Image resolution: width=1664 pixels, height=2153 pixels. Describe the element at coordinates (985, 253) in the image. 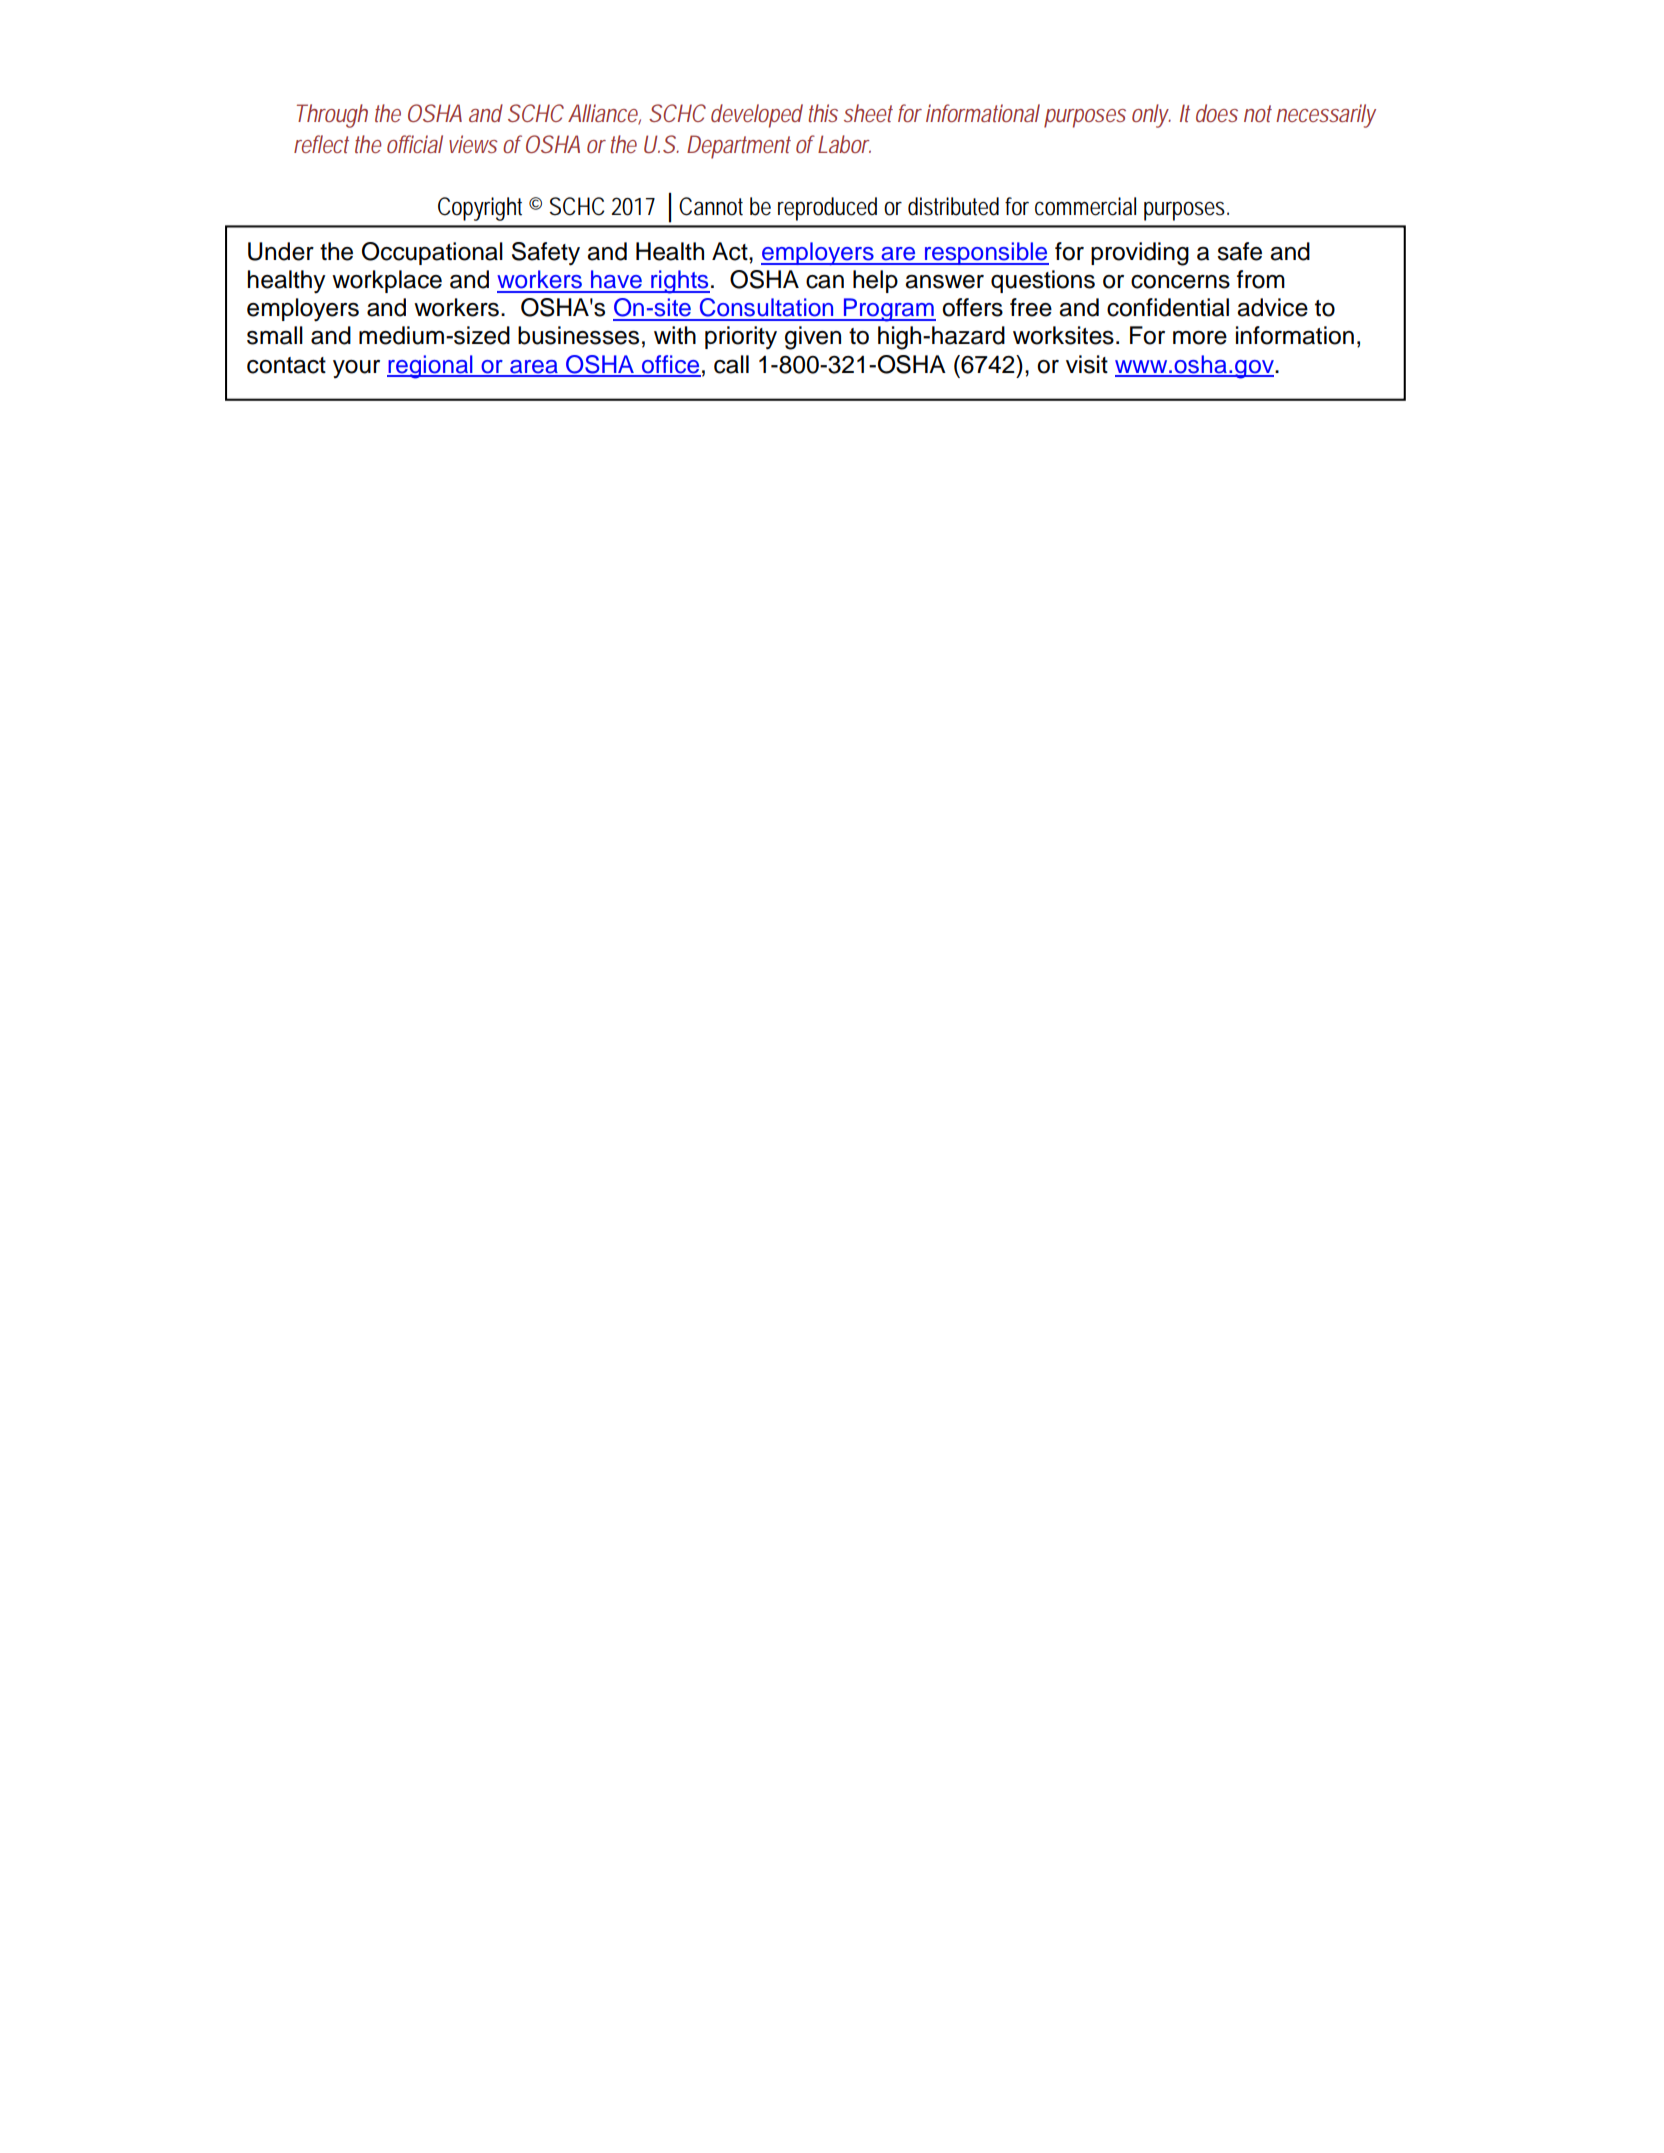

I see `responsible` at that location.
